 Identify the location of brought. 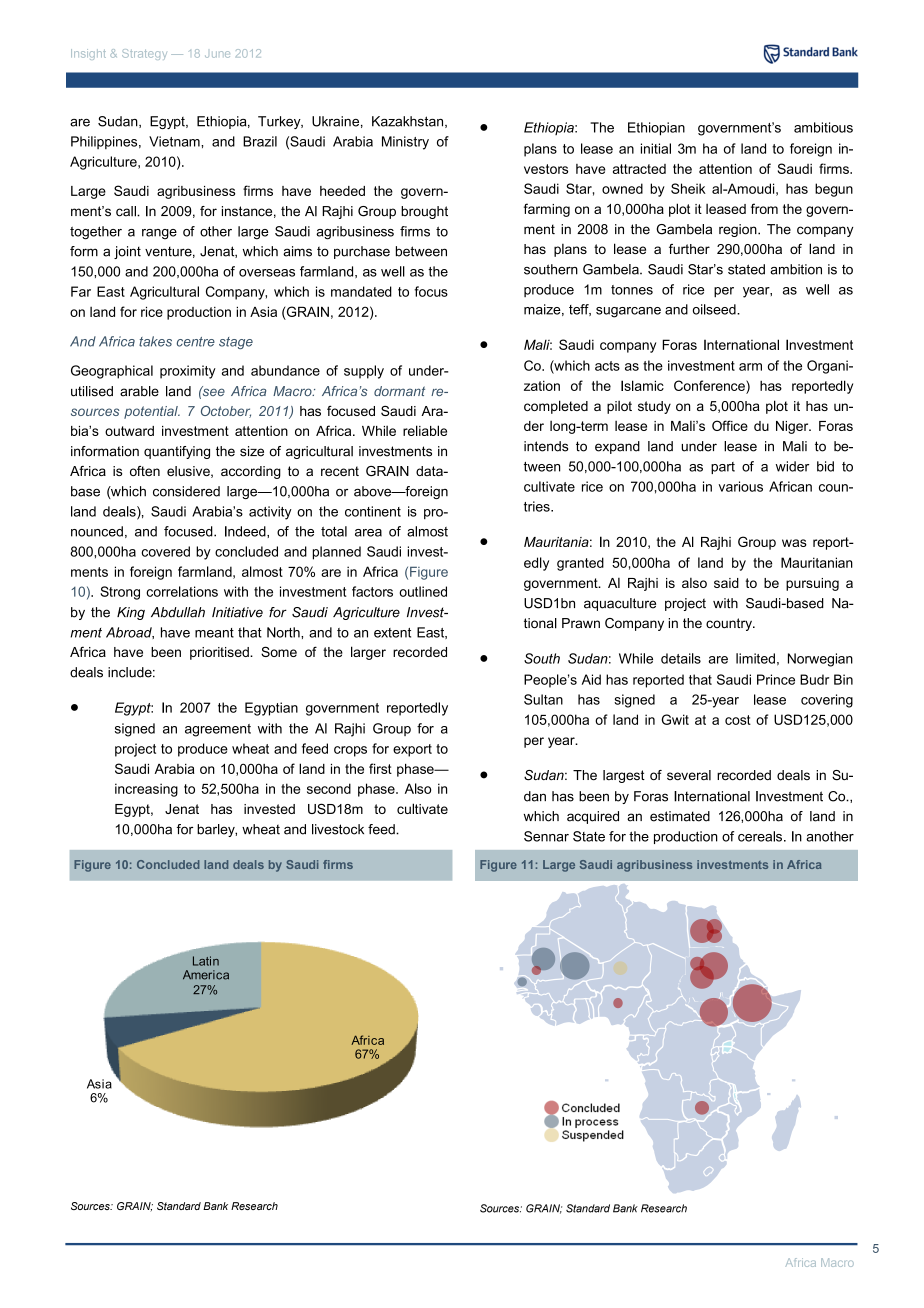
(424, 212).
